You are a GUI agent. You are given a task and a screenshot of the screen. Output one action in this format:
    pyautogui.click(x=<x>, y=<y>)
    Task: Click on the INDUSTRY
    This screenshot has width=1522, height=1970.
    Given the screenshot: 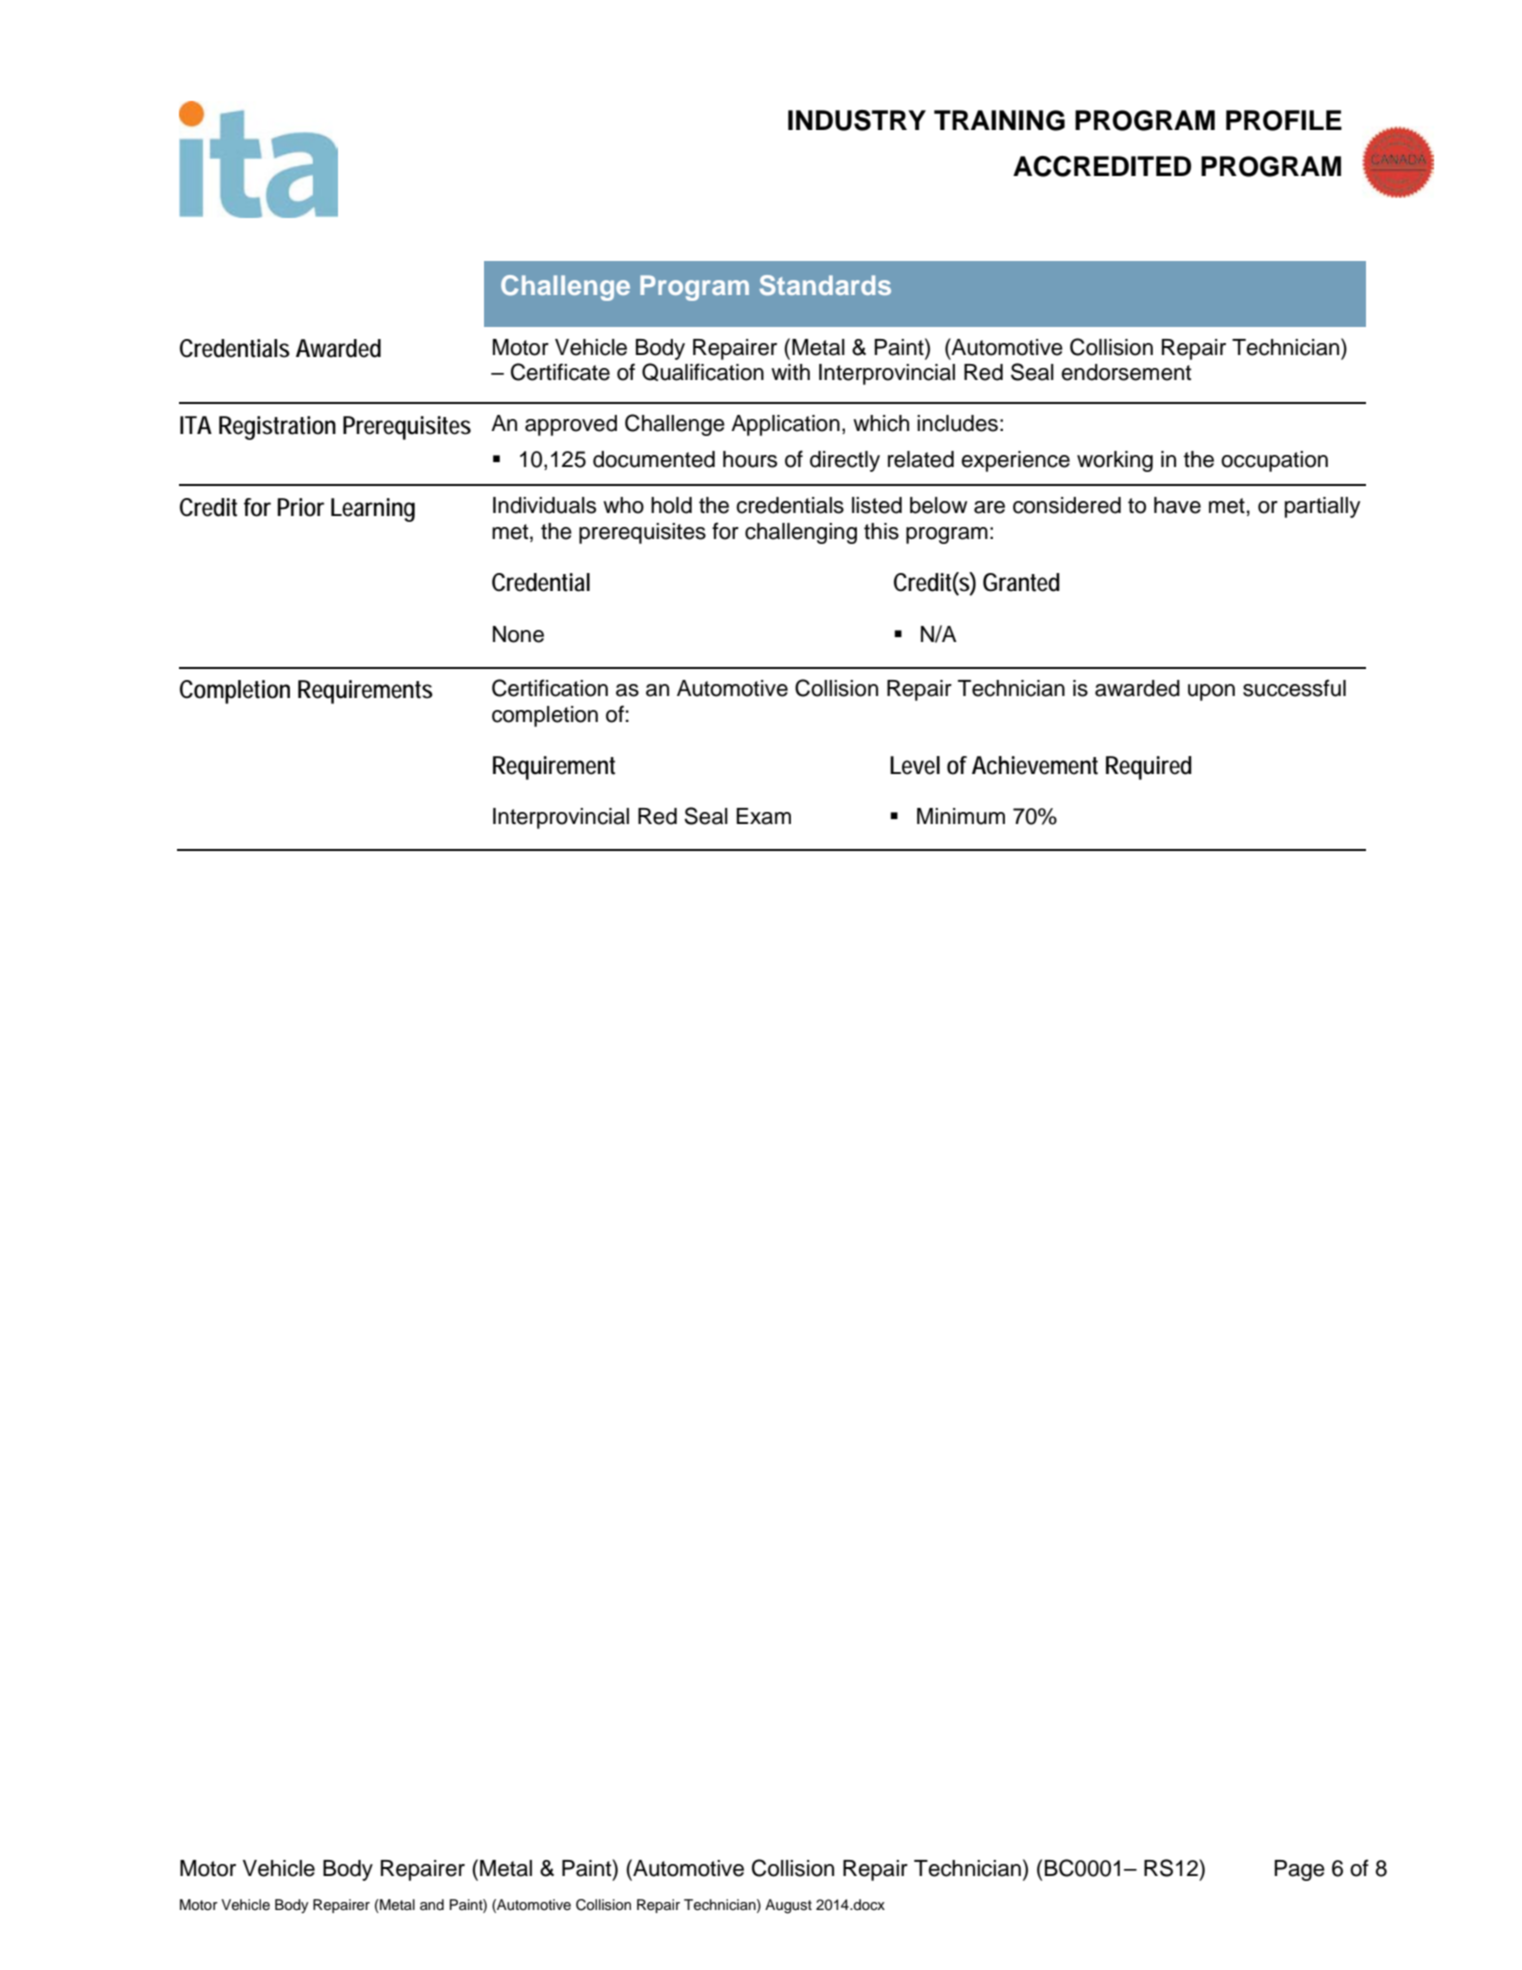 What is the action you would take?
    pyautogui.click(x=857, y=120)
